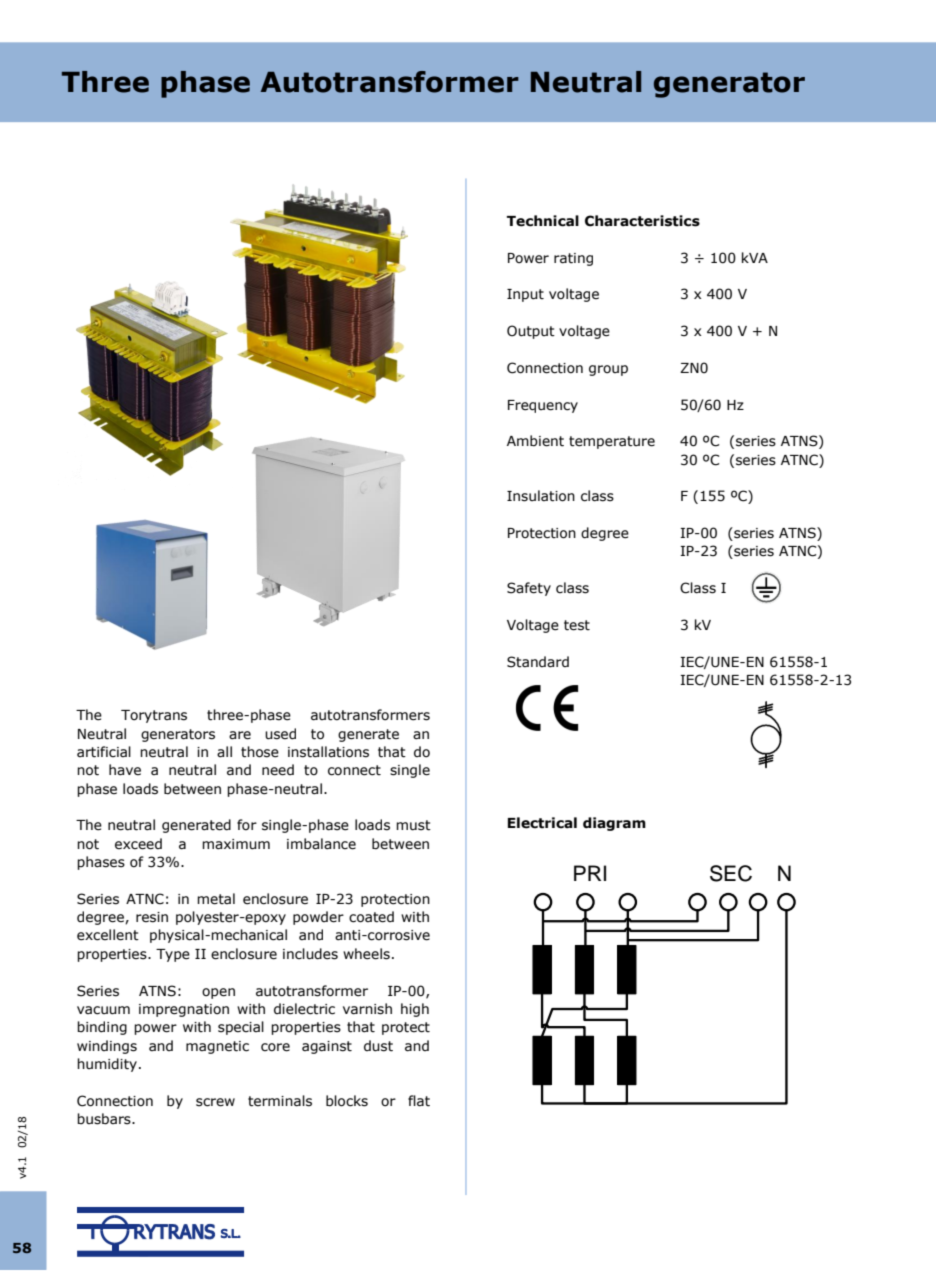 This document has width=936, height=1288. Describe the element at coordinates (525, 295) in the document. I see `Input` at that location.
